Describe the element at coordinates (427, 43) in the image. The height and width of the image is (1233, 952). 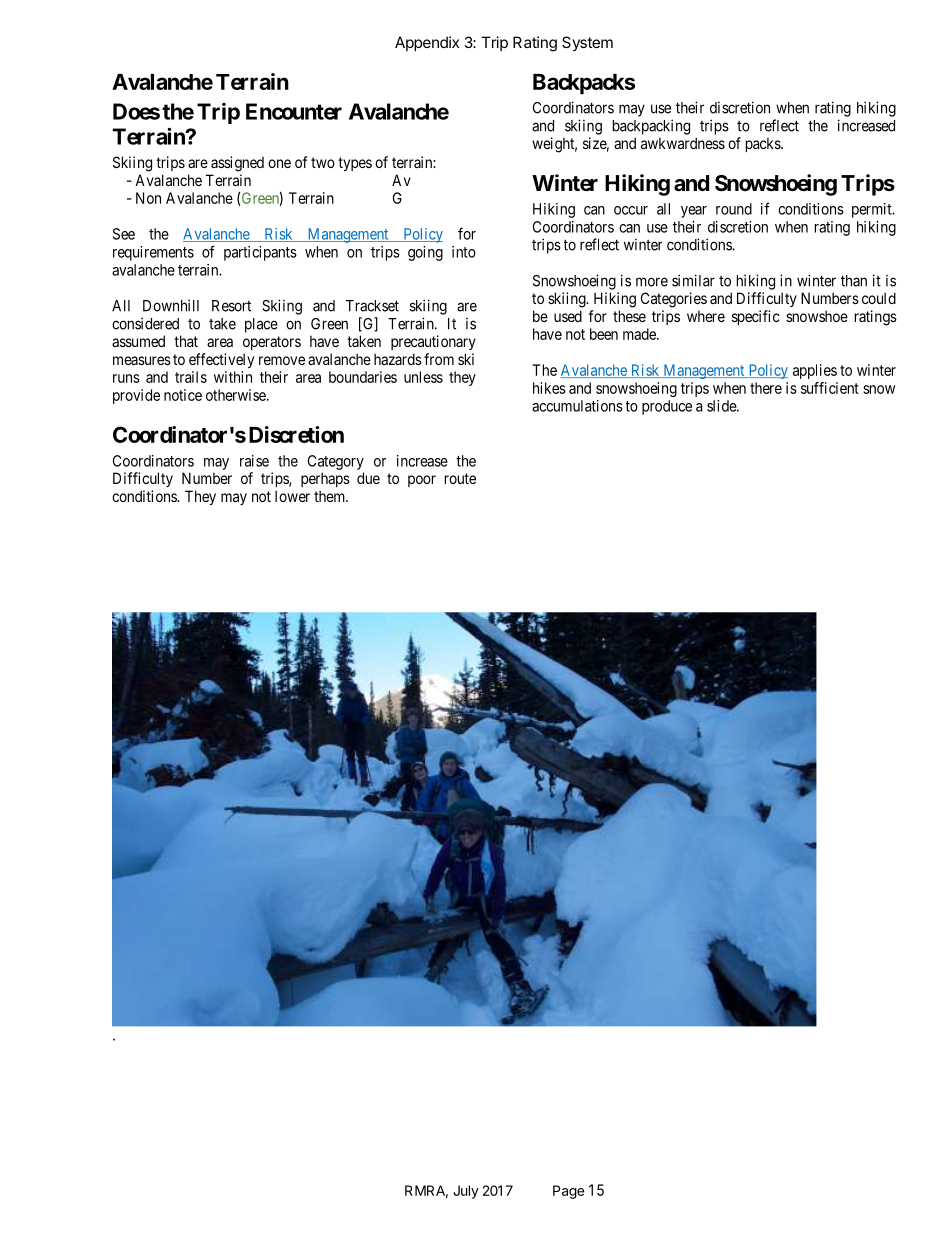
I see `Appendix` at that location.
